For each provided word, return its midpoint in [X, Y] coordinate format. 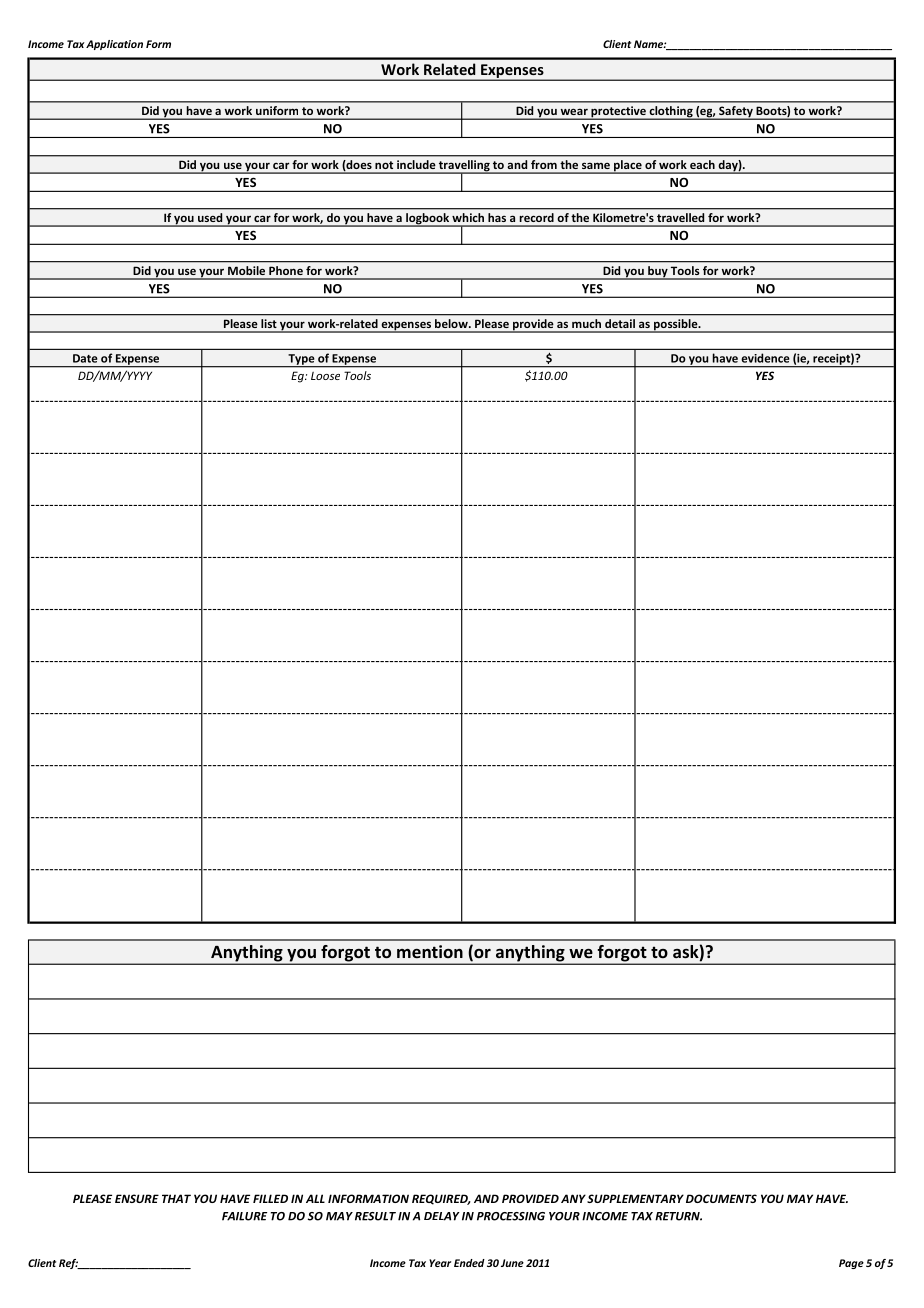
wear [574, 112]
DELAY [442, 1216]
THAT [176, 1198]
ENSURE [137, 1198]
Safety [736, 113]
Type [301, 360]
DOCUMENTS [721, 1198]
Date [85, 358]
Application [114, 45]
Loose [325, 376]
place [628, 167]
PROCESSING [511, 1216]
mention [430, 951]
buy [658, 273]
